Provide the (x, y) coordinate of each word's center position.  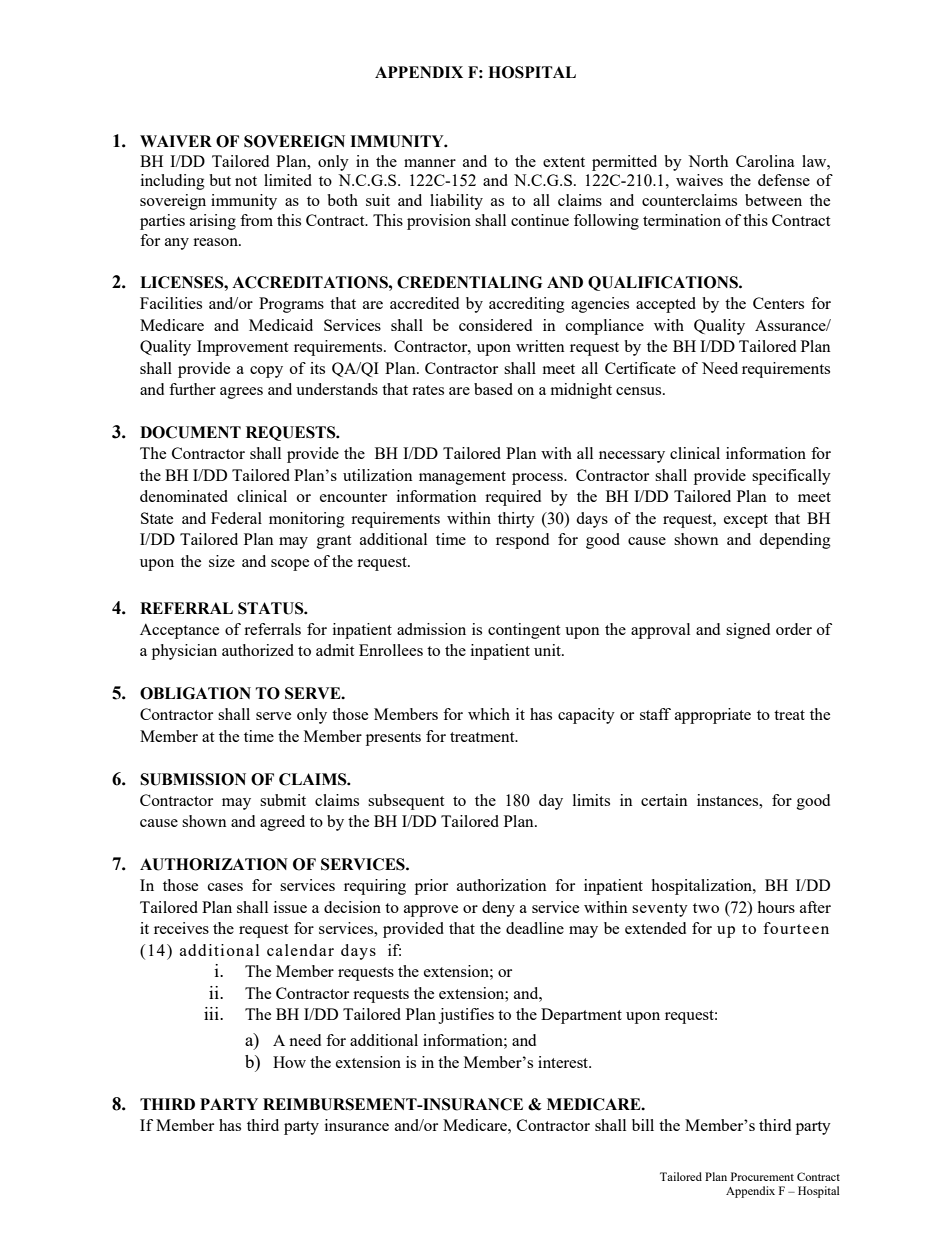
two (706, 908)
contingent (524, 631)
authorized (258, 650)
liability (456, 202)
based (493, 389)
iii (212, 1013)
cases (225, 887)
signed (748, 631)
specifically (791, 477)
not (246, 181)
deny (498, 909)
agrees (241, 393)
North (708, 161)
